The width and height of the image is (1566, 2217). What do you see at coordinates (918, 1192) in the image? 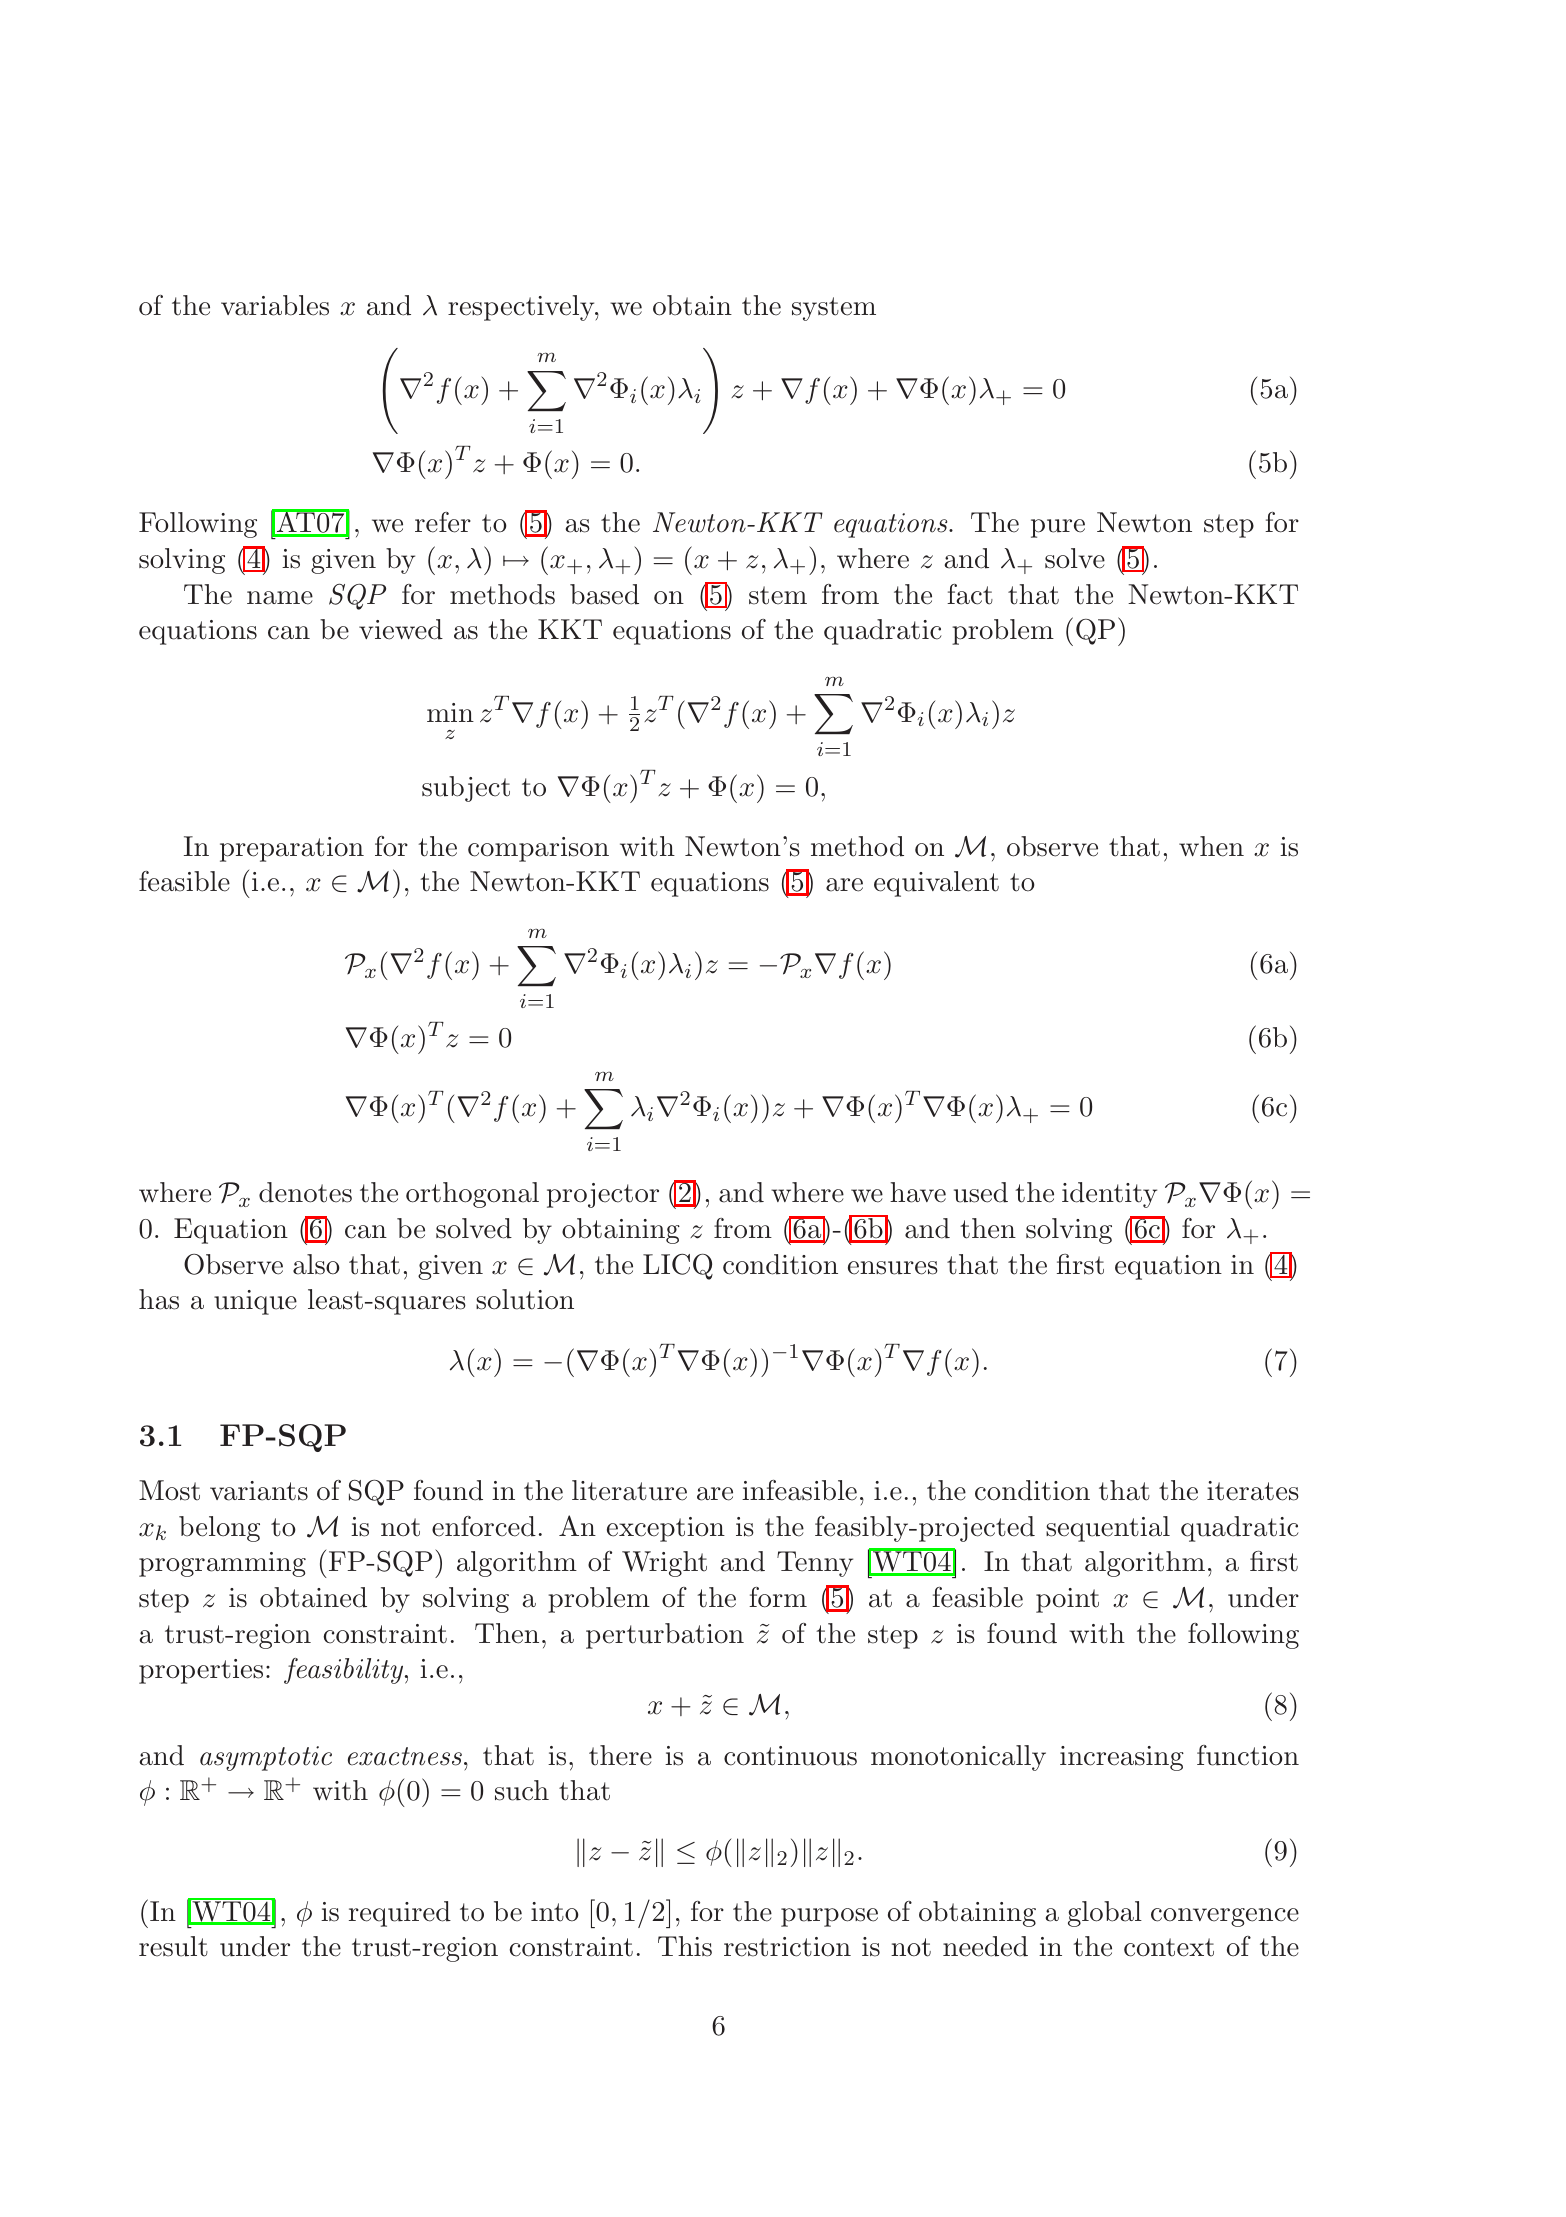
I see `have` at bounding box center [918, 1192].
